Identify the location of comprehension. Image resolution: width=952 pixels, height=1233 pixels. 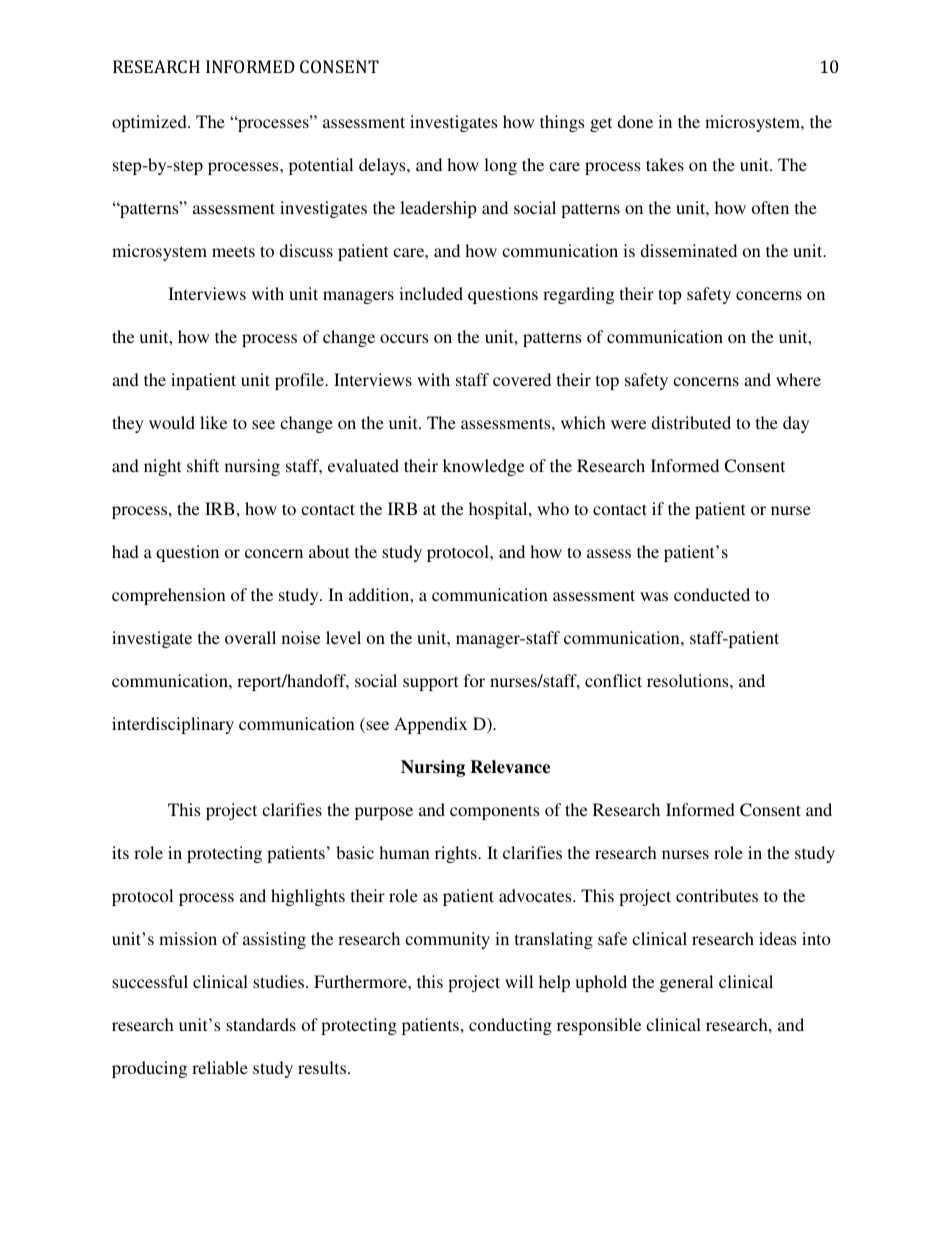
(169, 596).
